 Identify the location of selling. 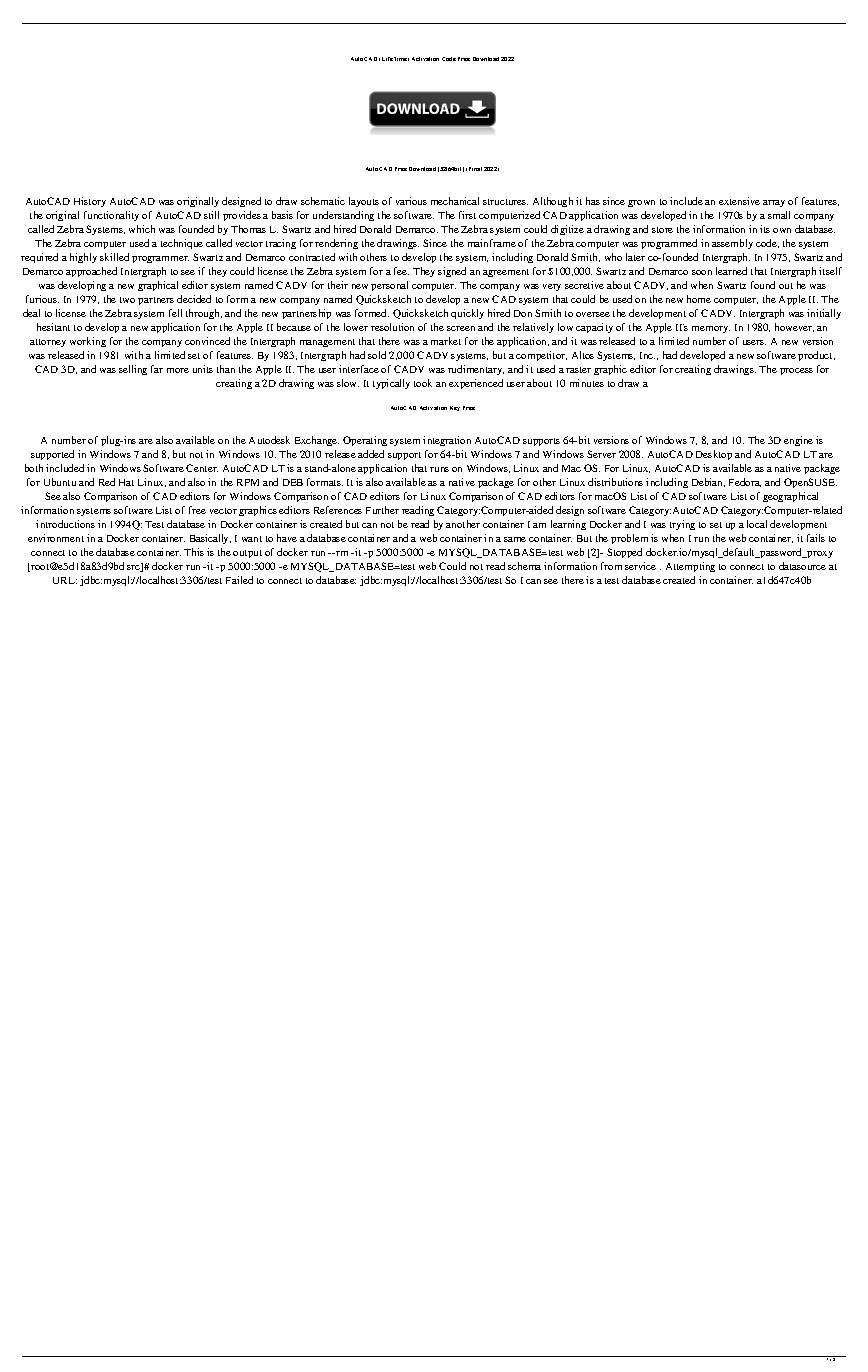
(133, 370).
